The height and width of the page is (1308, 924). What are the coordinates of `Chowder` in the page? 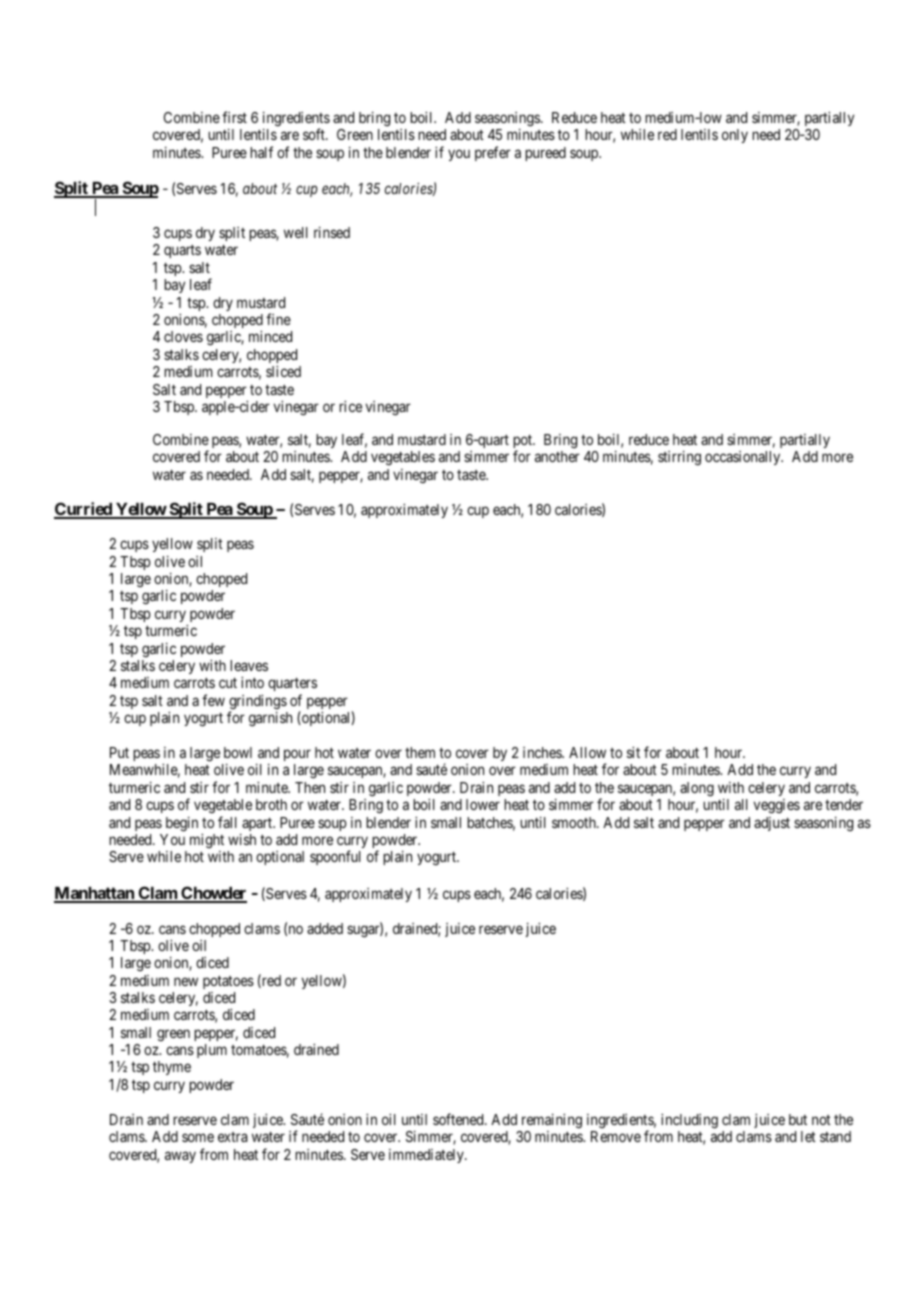 It's located at (213, 894).
